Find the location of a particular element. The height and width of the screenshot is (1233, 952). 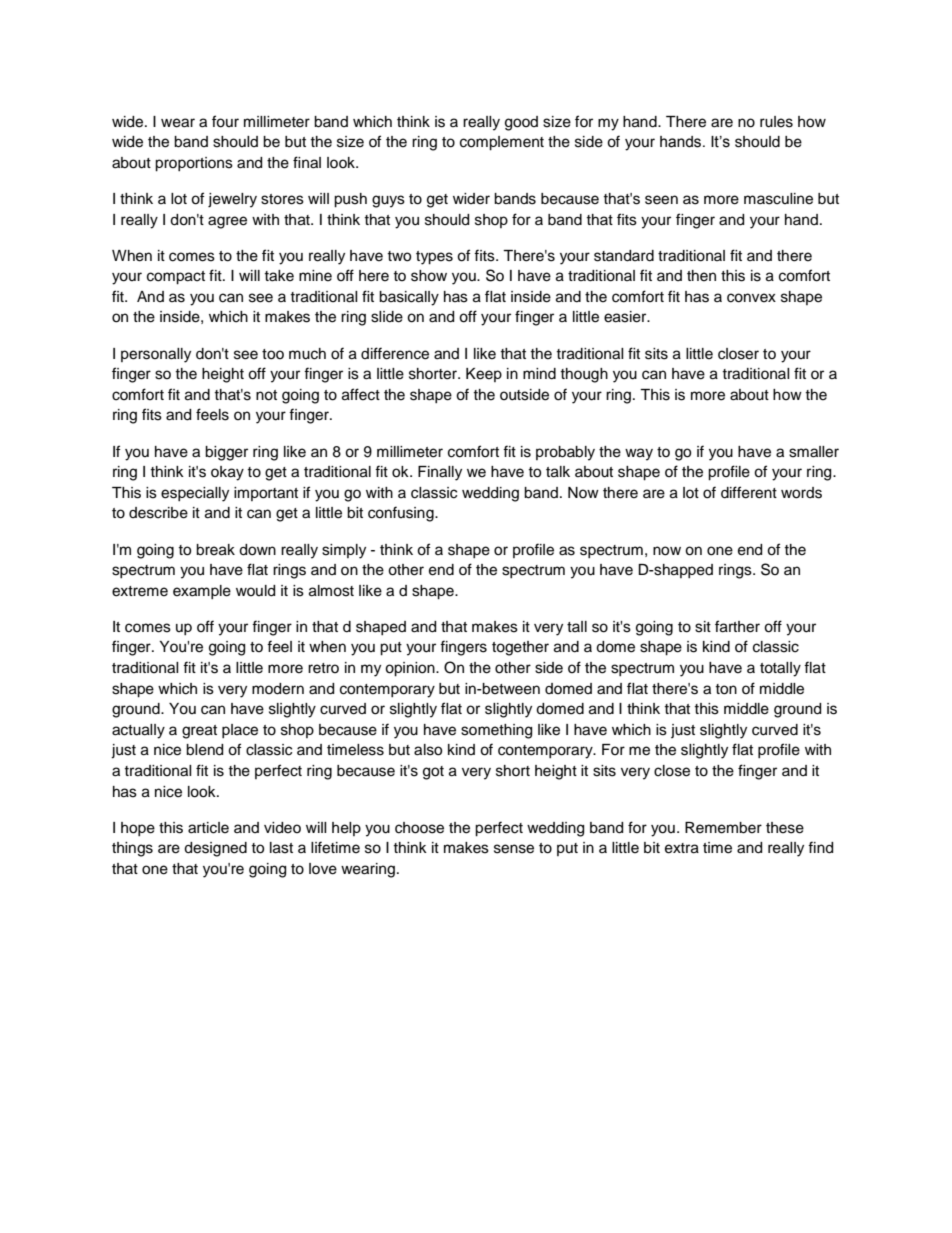

rules is located at coordinates (776, 122).
